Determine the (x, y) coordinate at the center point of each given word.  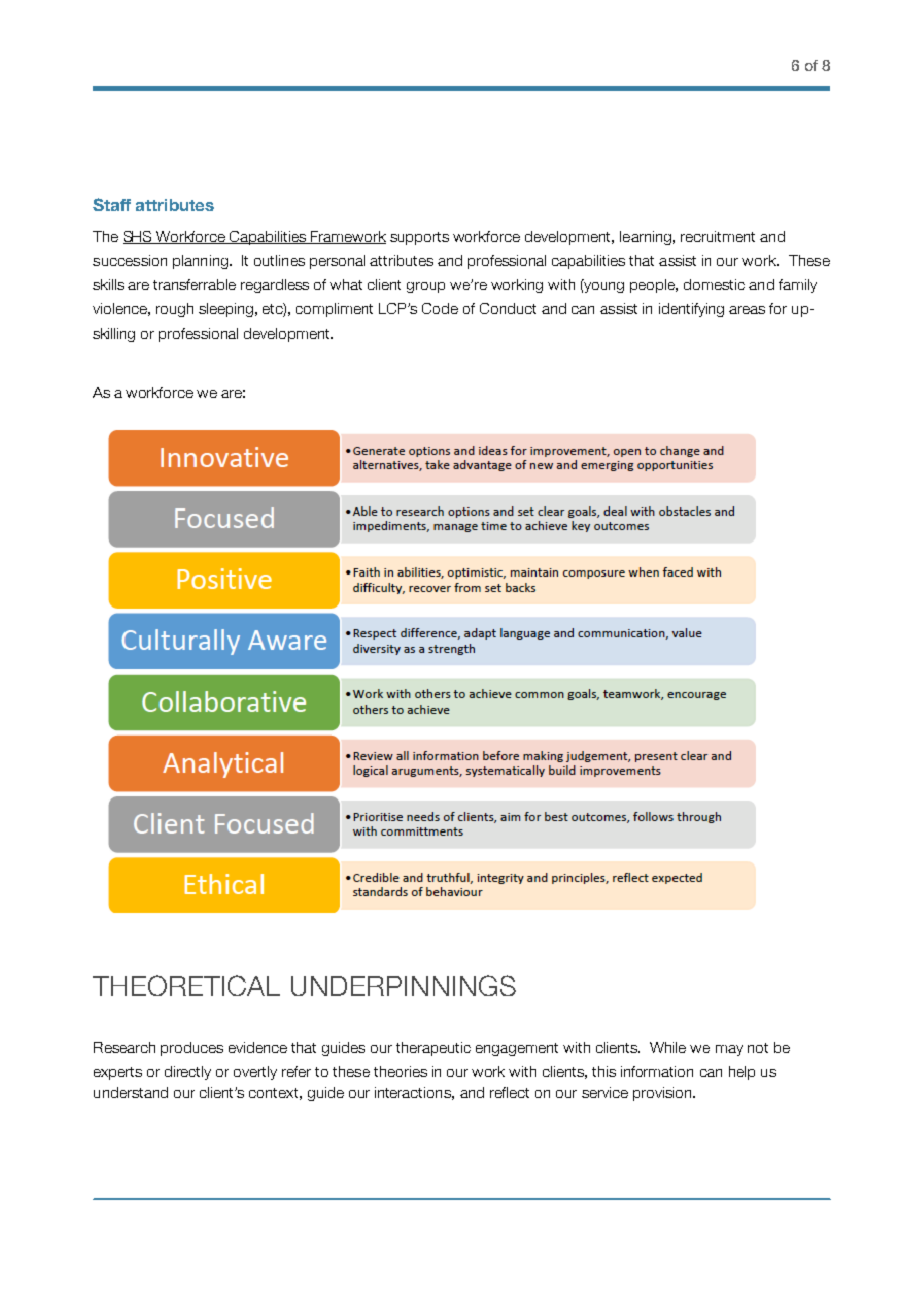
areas (747, 310)
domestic (714, 284)
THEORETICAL (186, 985)
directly (188, 1073)
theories (400, 1071)
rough (174, 310)
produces (192, 1049)
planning (200, 262)
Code (440, 308)
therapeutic (433, 1049)
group (426, 287)
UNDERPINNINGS (403, 985)
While (668, 1047)
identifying (691, 310)
